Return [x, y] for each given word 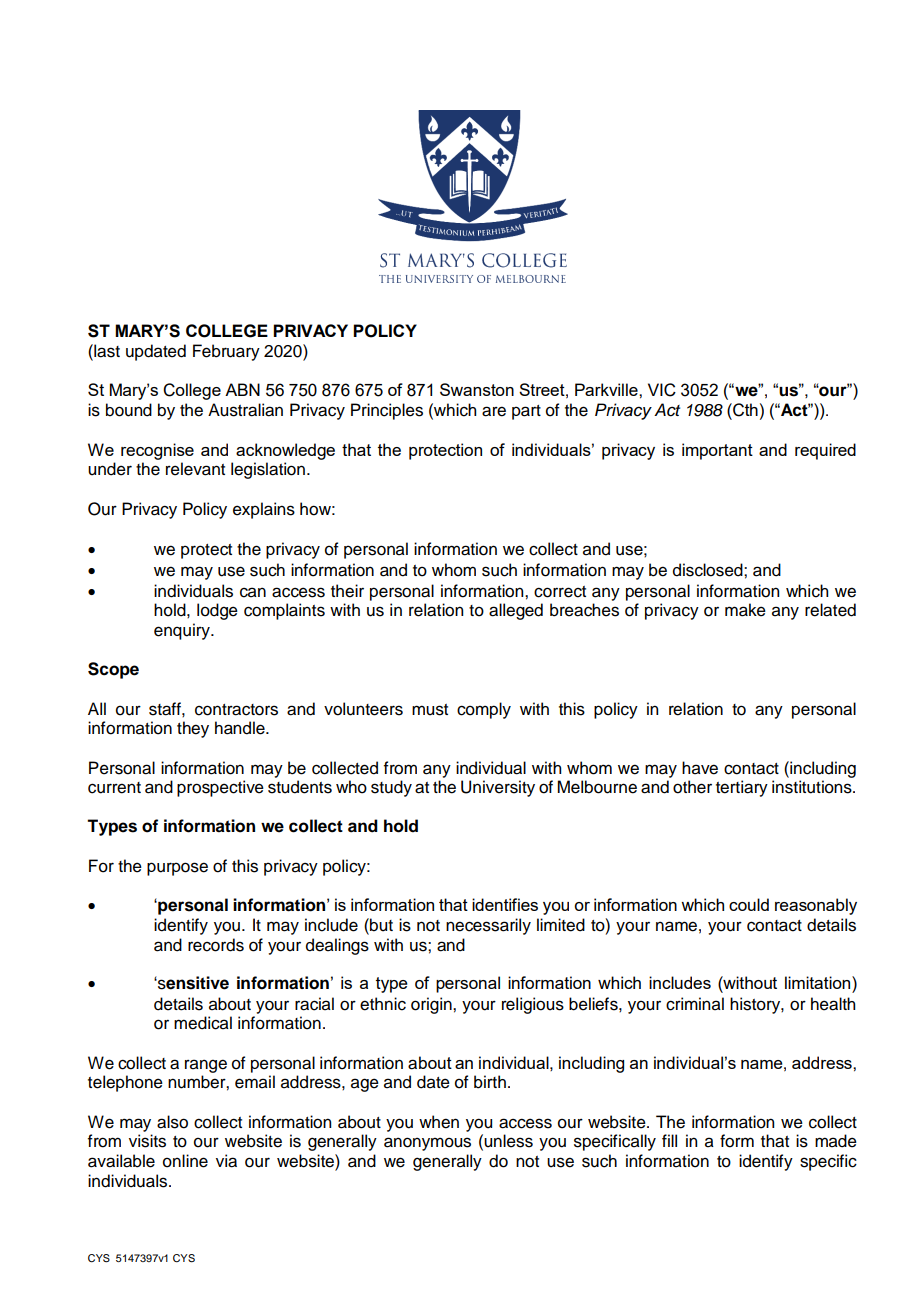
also [172, 1122]
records [216, 945]
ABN [242, 389]
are [494, 411]
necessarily [488, 926]
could [749, 904]
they [193, 729]
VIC [662, 390]
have [700, 768]
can [253, 592]
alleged [516, 611]
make [745, 610]
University [498, 788]
